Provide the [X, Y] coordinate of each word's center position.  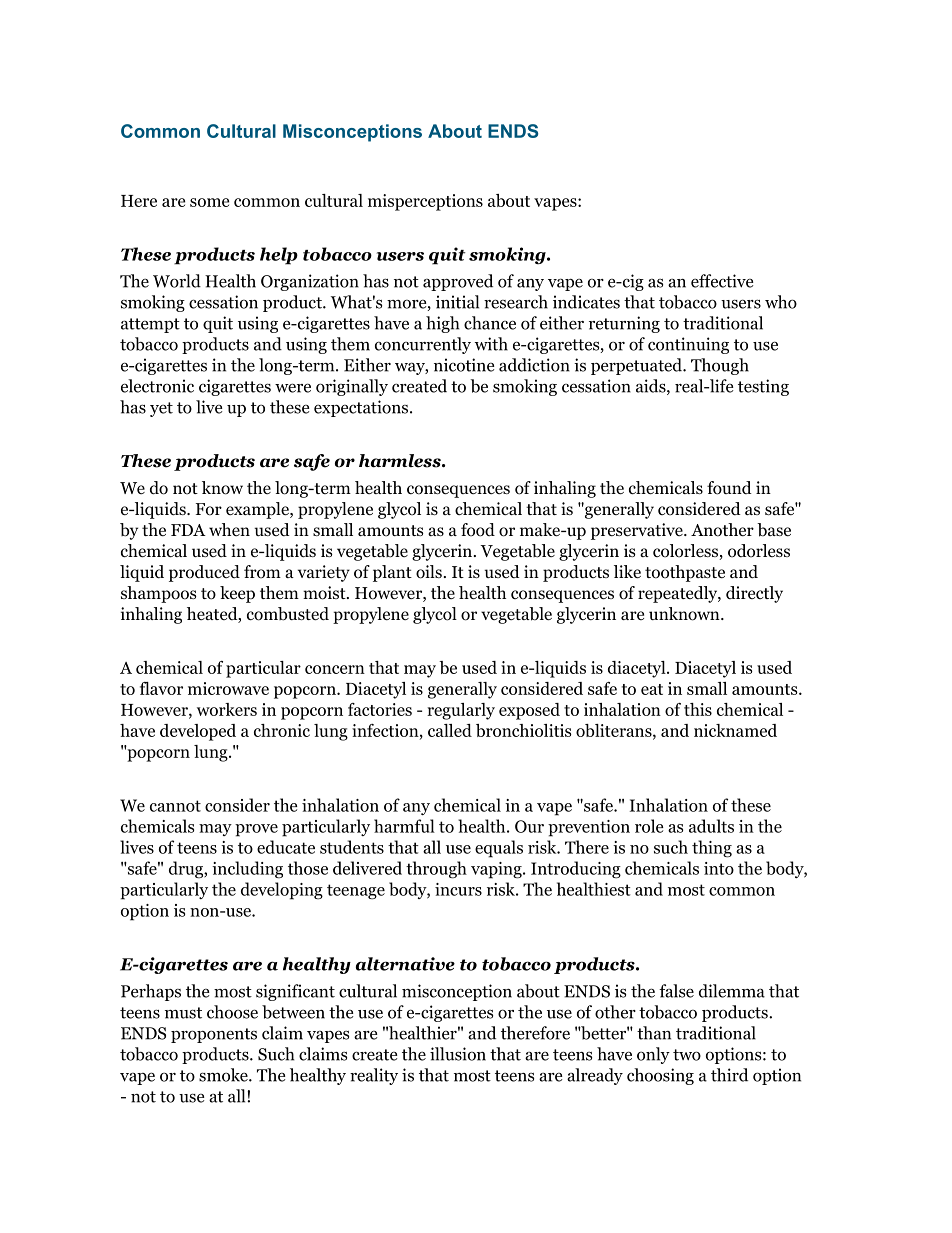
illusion [458, 1054]
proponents [214, 1035]
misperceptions [425, 202]
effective [722, 281]
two [687, 1055]
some [209, 202]
